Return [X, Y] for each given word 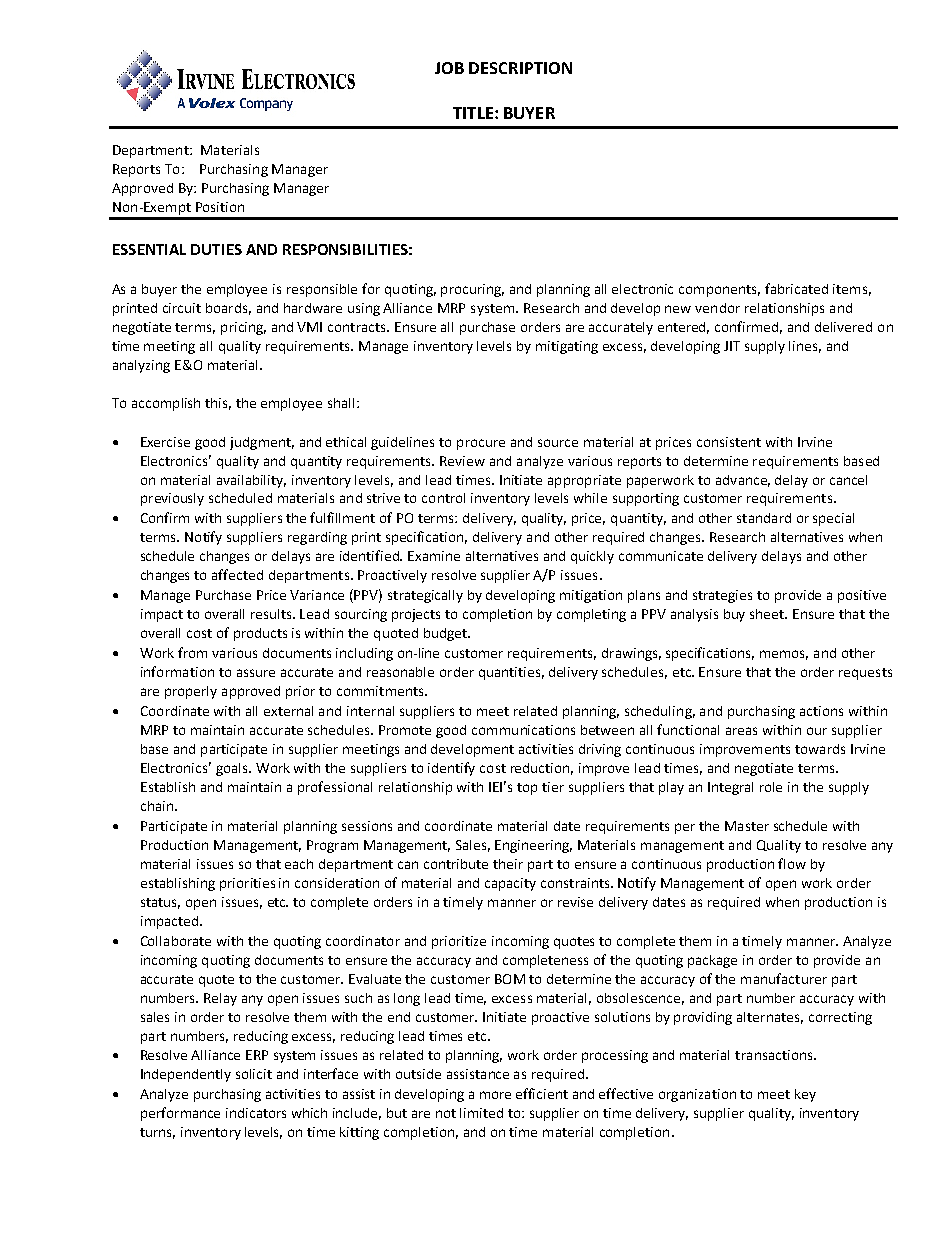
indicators [256, 1113]
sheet [768, 614]
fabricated [796, 288]
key [805, 1095]
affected [237, 574]
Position [220, 207]
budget [446, 634]
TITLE [473, 113]
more [495, 1095]
